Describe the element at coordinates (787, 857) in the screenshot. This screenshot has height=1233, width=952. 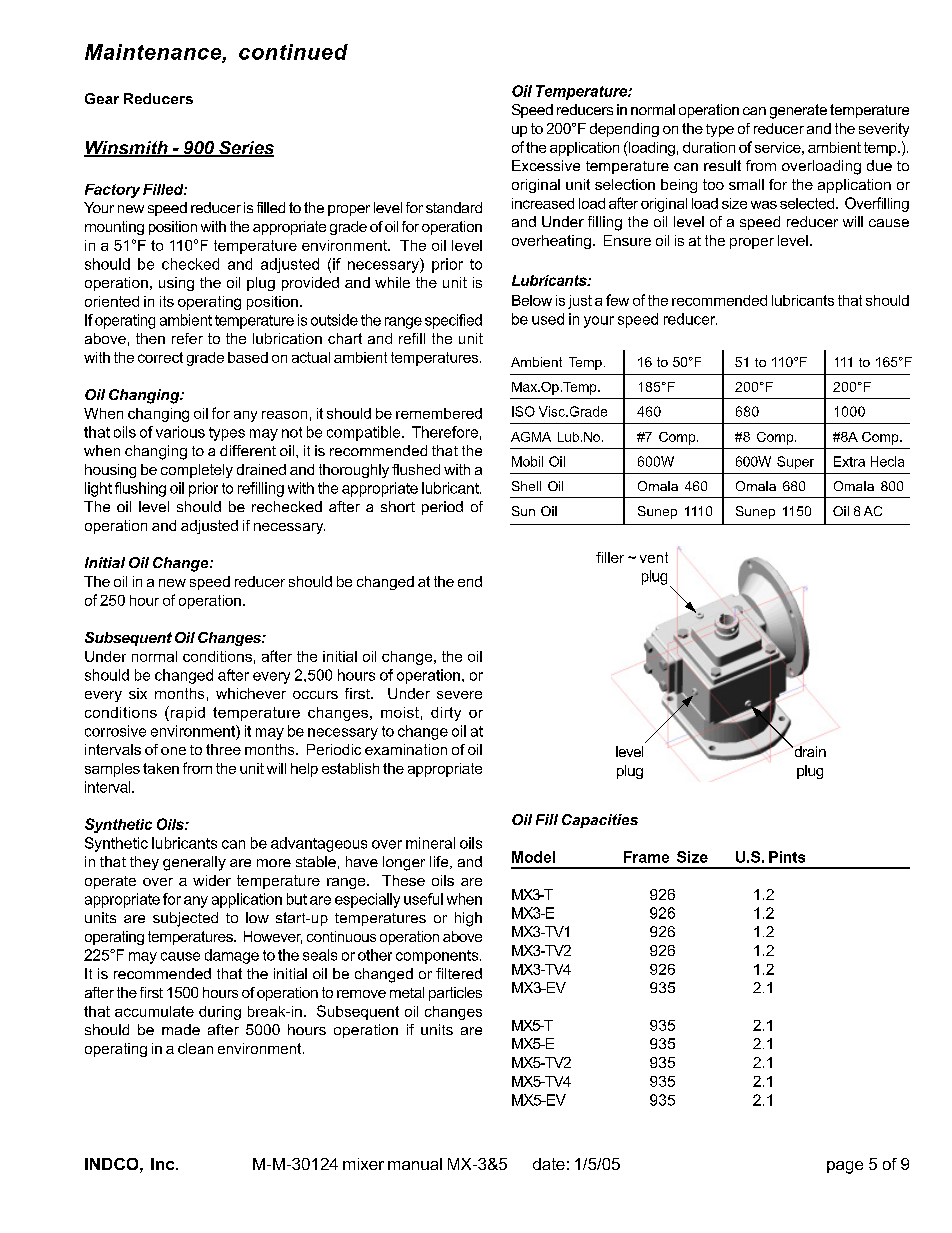
I see `Pints` at that location.
